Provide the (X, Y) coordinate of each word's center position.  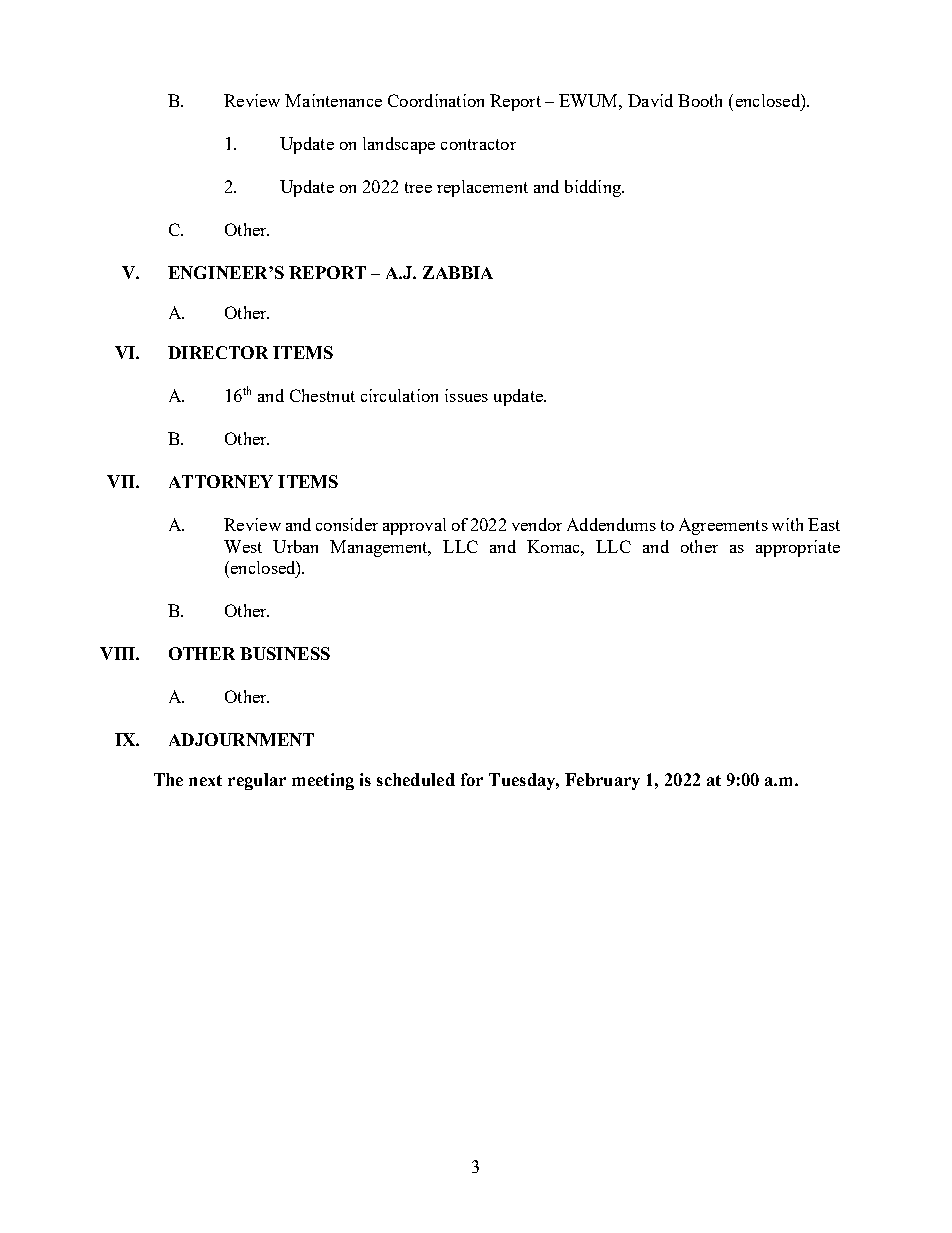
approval (414, 526)
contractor (478, 144)
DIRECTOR (218, 352)
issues (466, 395)
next (205, 780)
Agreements (723, 526)
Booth (700, 100)
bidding (594, 188)
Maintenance (333, 100)
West (243, 546)
